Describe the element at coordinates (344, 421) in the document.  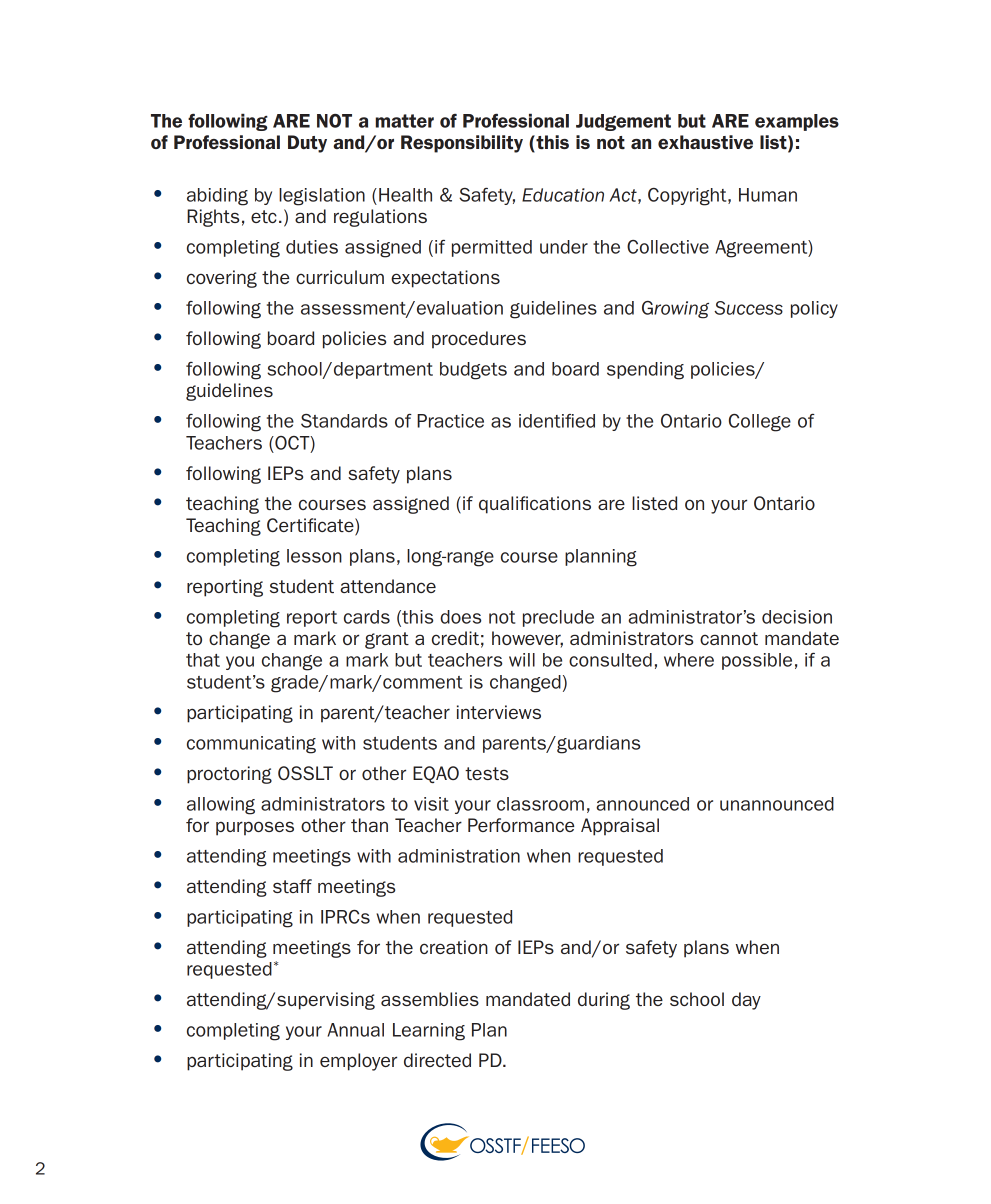
I see `Standards` at that location.
